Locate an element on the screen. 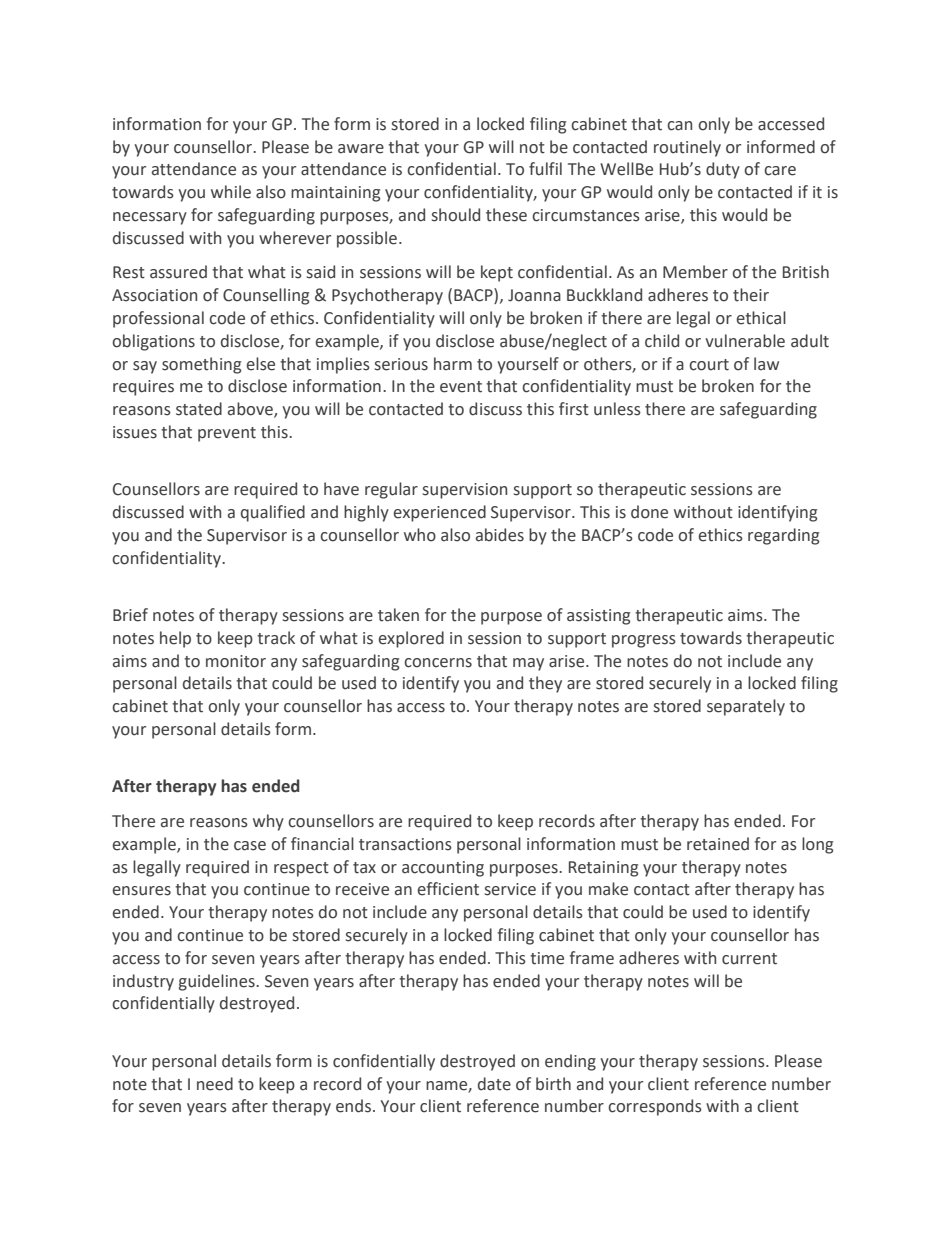 This screenshot has width=952, height=1233. help is located at coordinates (175, 639).
